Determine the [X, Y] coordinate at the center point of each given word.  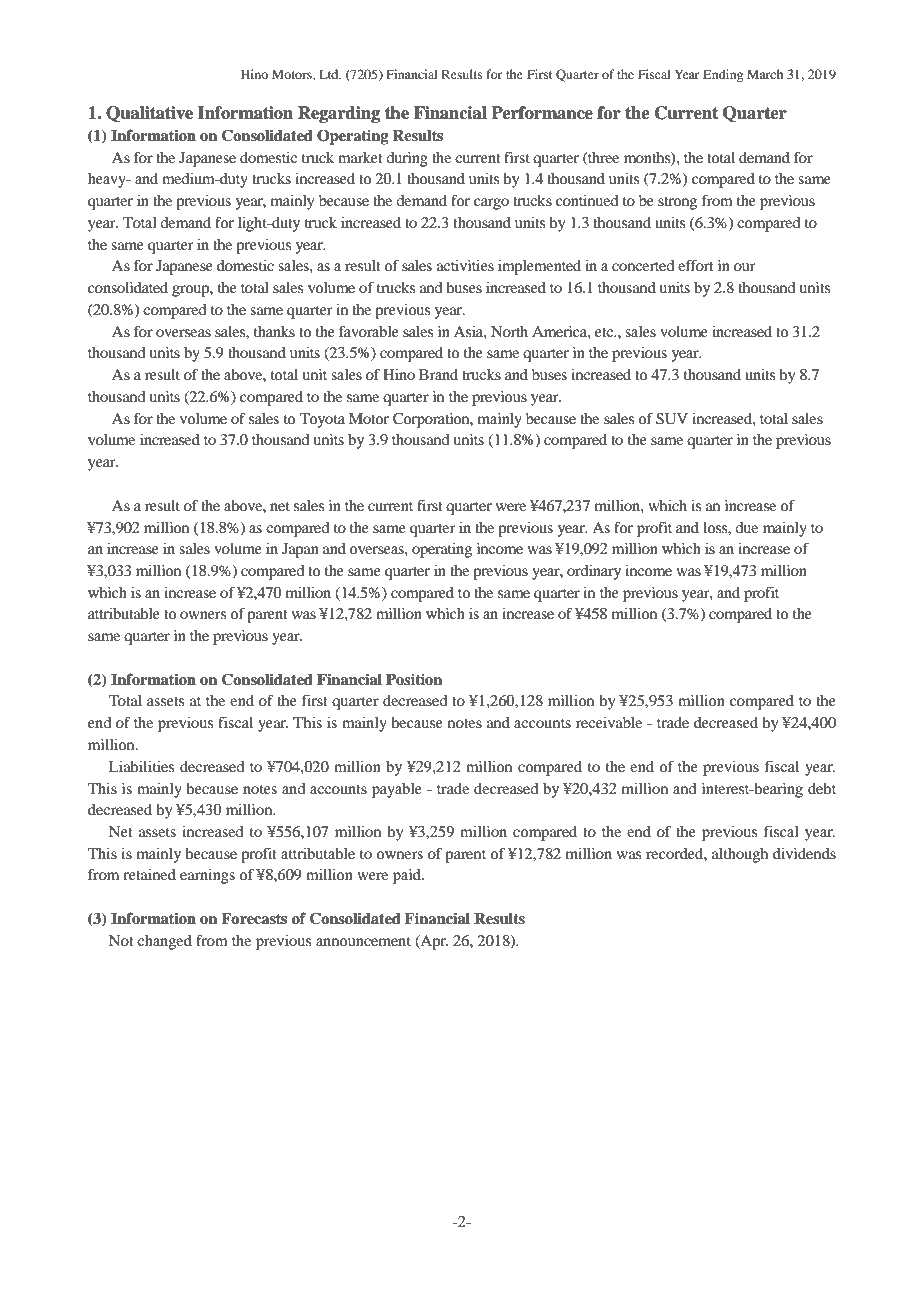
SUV [672, 419]
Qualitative [149, 114]
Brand [438, 374]
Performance [542, 113]
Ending [723, 75]
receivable [609, 722]
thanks [274, 331]
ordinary [594, 572]
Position [414, 679]
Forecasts [254, 919]
